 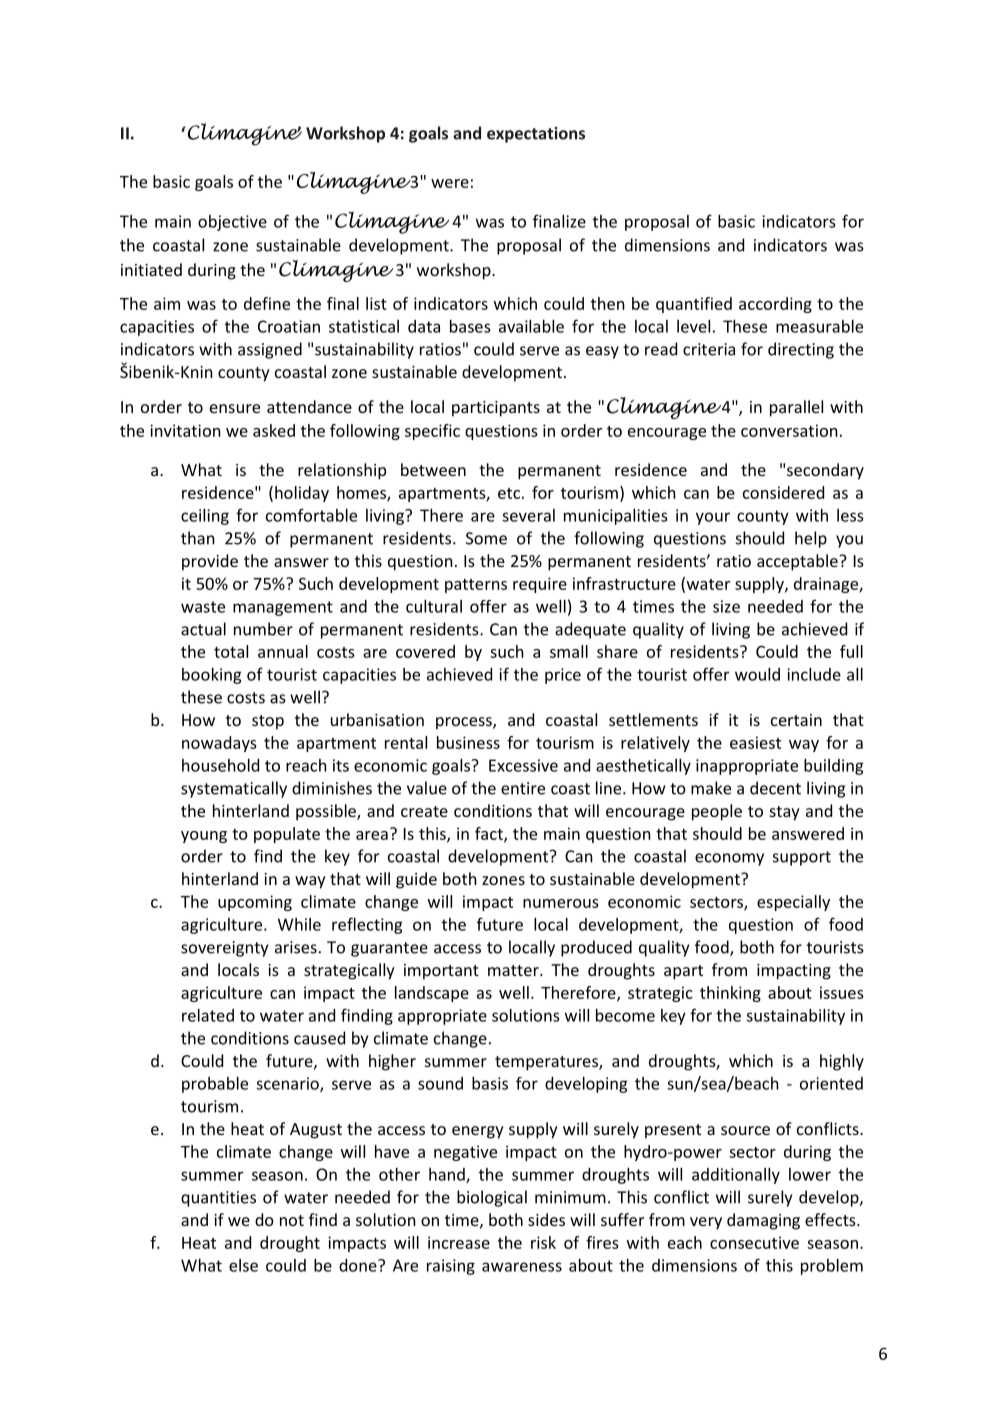 I want to click on would, so click(x=757, y=674).
